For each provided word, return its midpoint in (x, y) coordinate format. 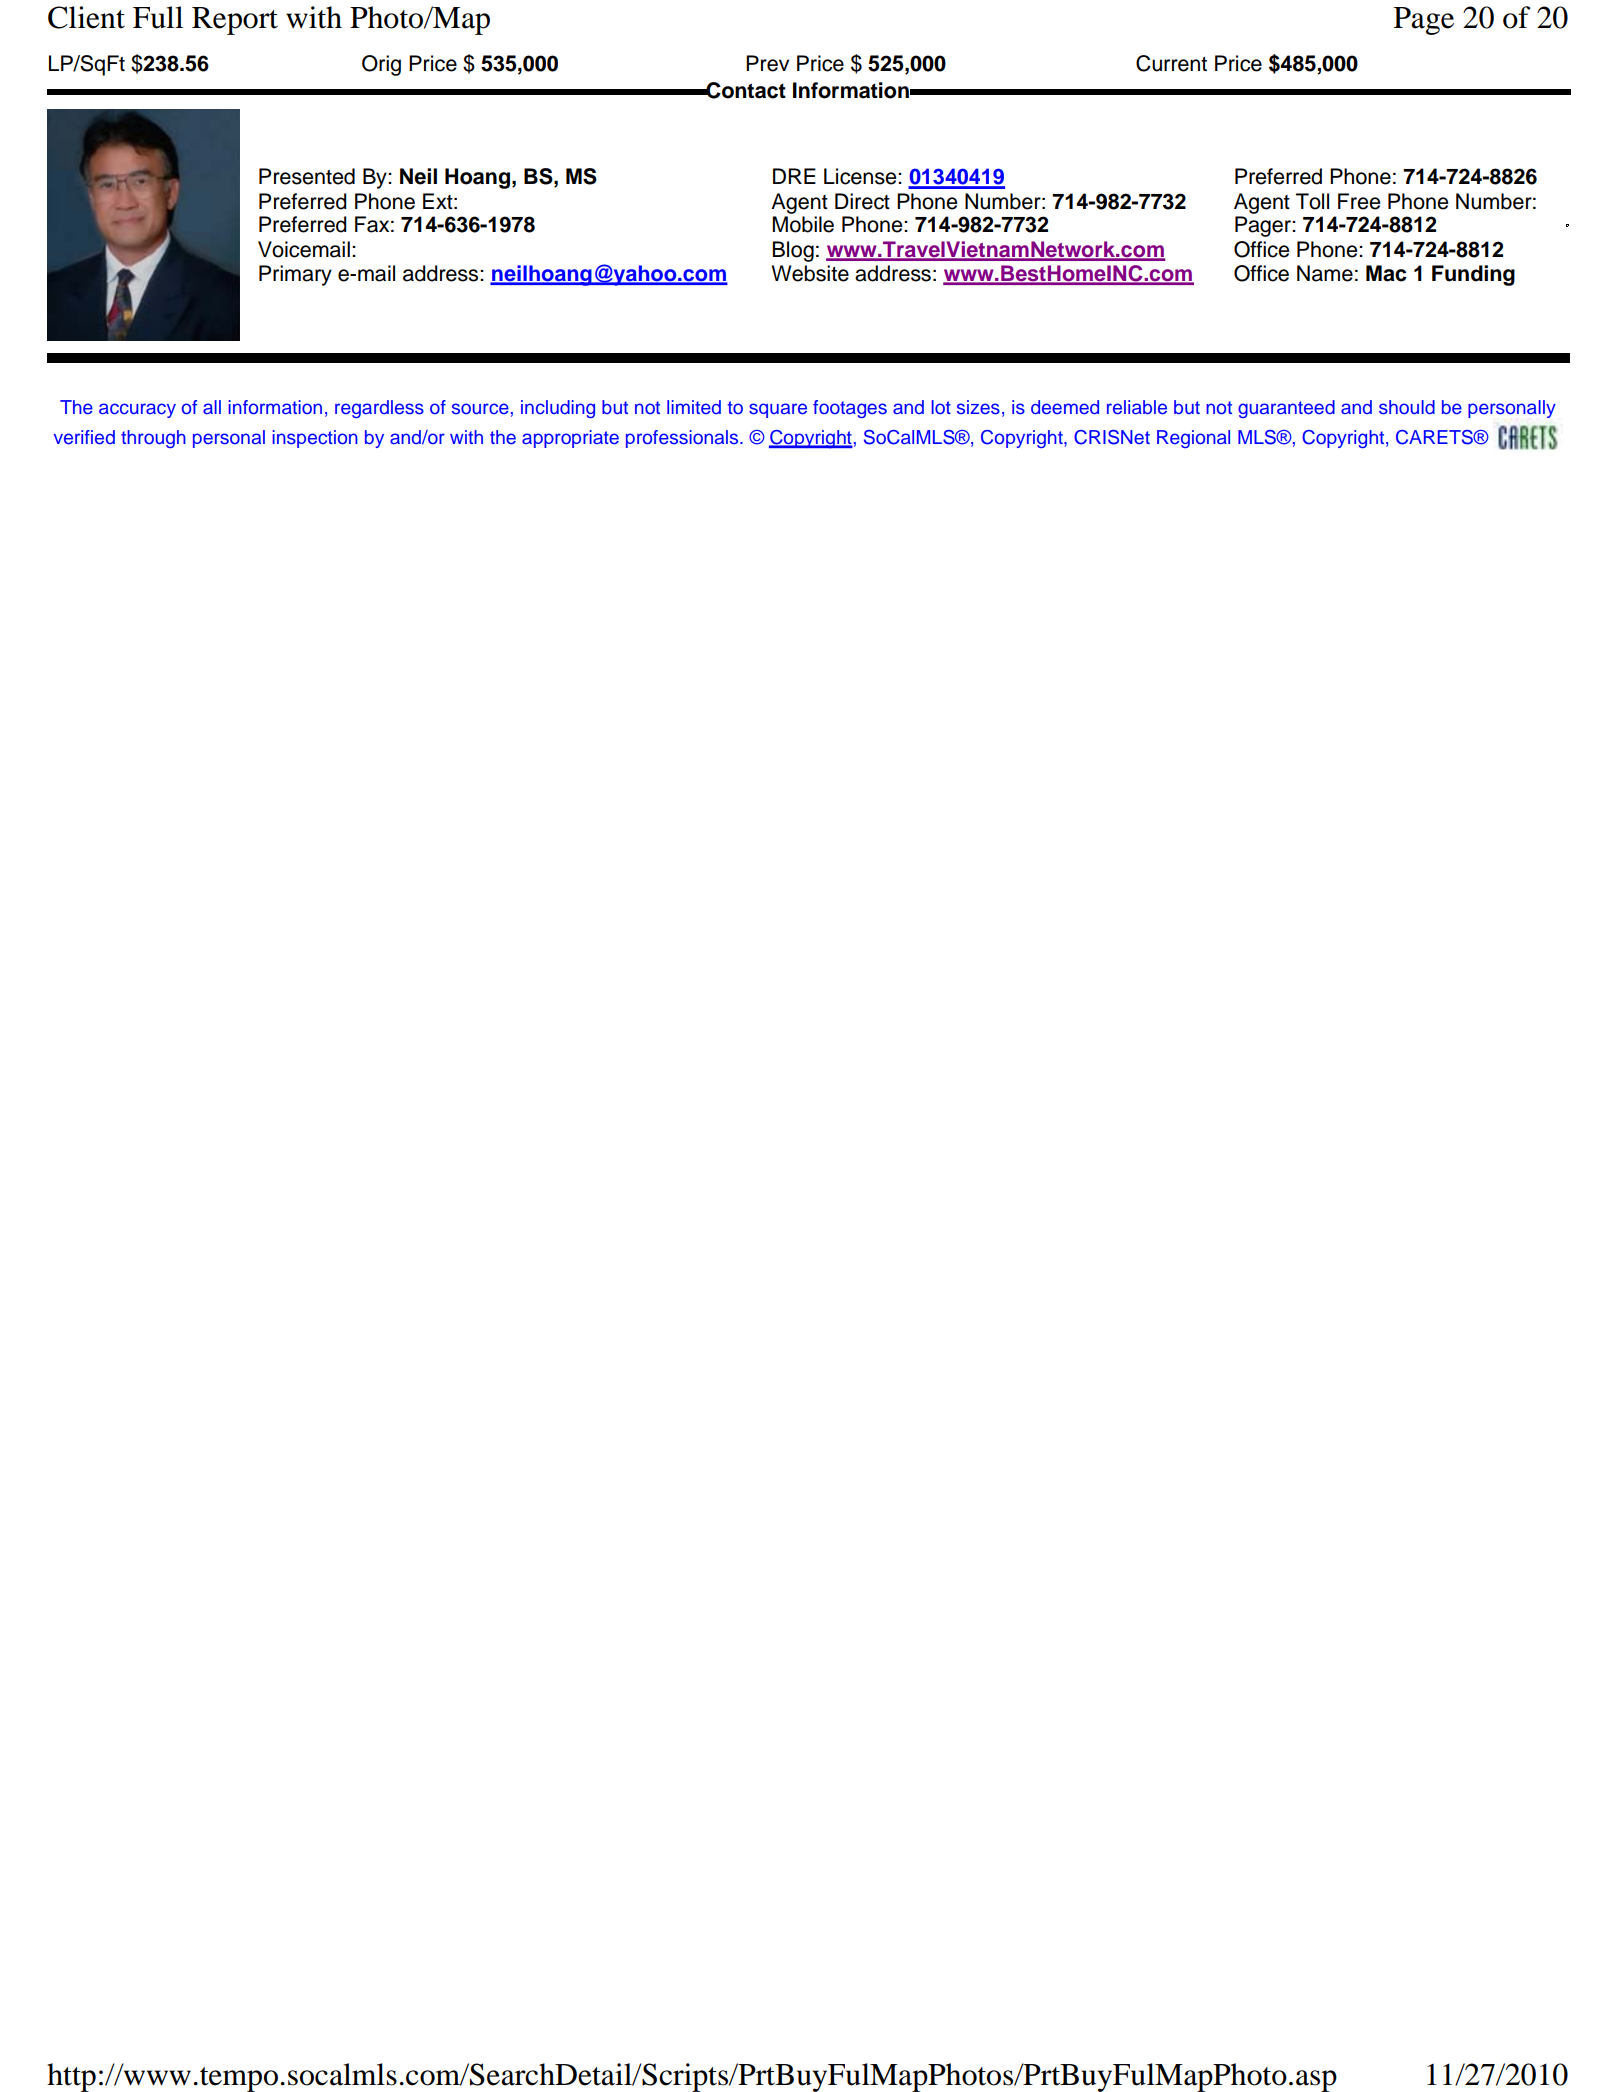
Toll (1312, 201)
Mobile (803, 224)
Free (1359, 201)
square (778, 410)
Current (1171, 63)
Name (1325, 273)
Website (810, 273)
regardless (379, 409)
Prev (767, 63)
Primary (295, 275)
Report (235, 21)
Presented (307, 176)
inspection (315, 439)
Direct (862, 201)
